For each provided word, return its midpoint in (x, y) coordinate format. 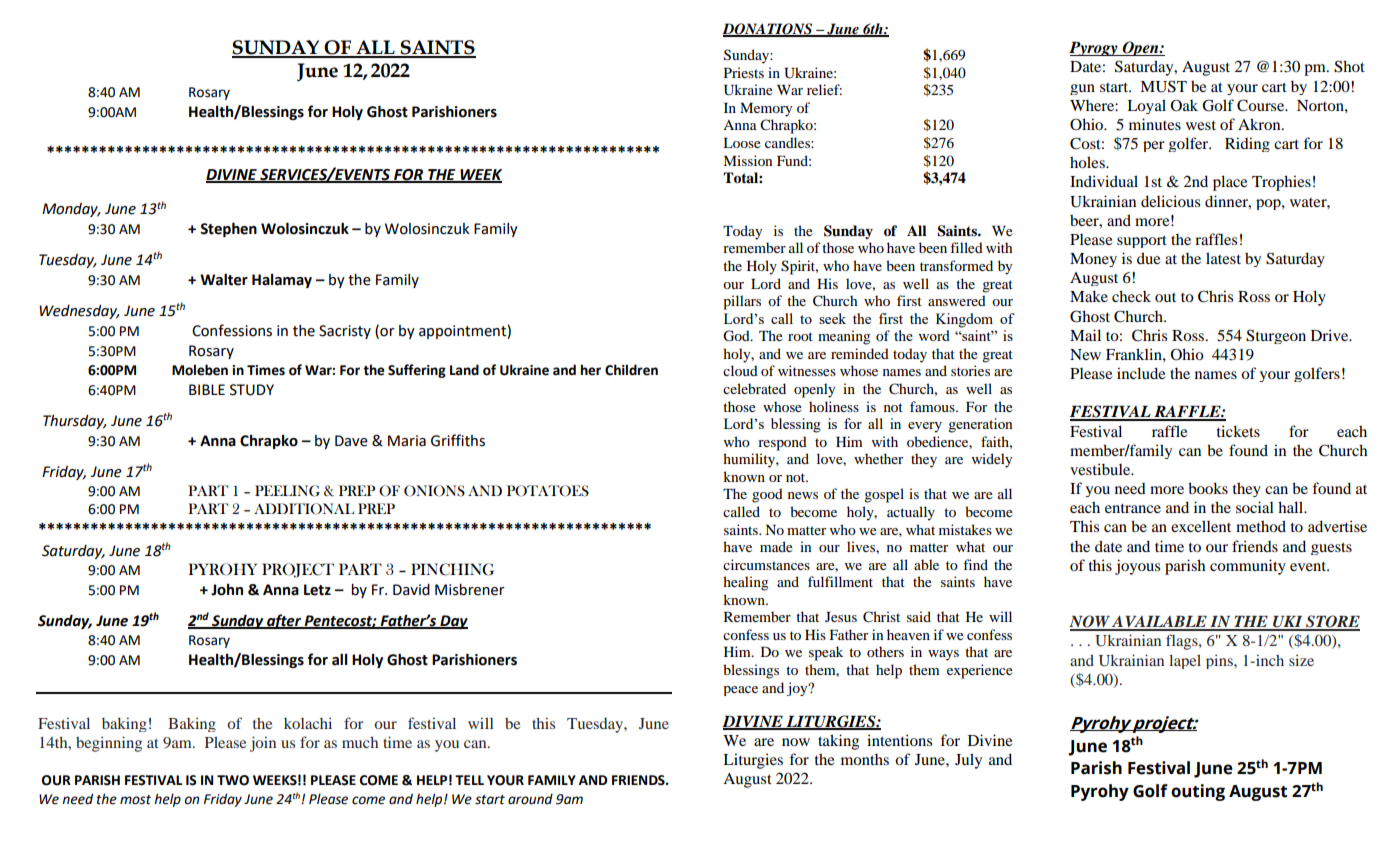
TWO (233, 780)
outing (1198, 792)
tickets (1238, 431)
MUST (1163, 86)
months (865, 759)
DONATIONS (768, 30)
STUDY (252, 390)
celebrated (754, 388)
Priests (744, 72)
